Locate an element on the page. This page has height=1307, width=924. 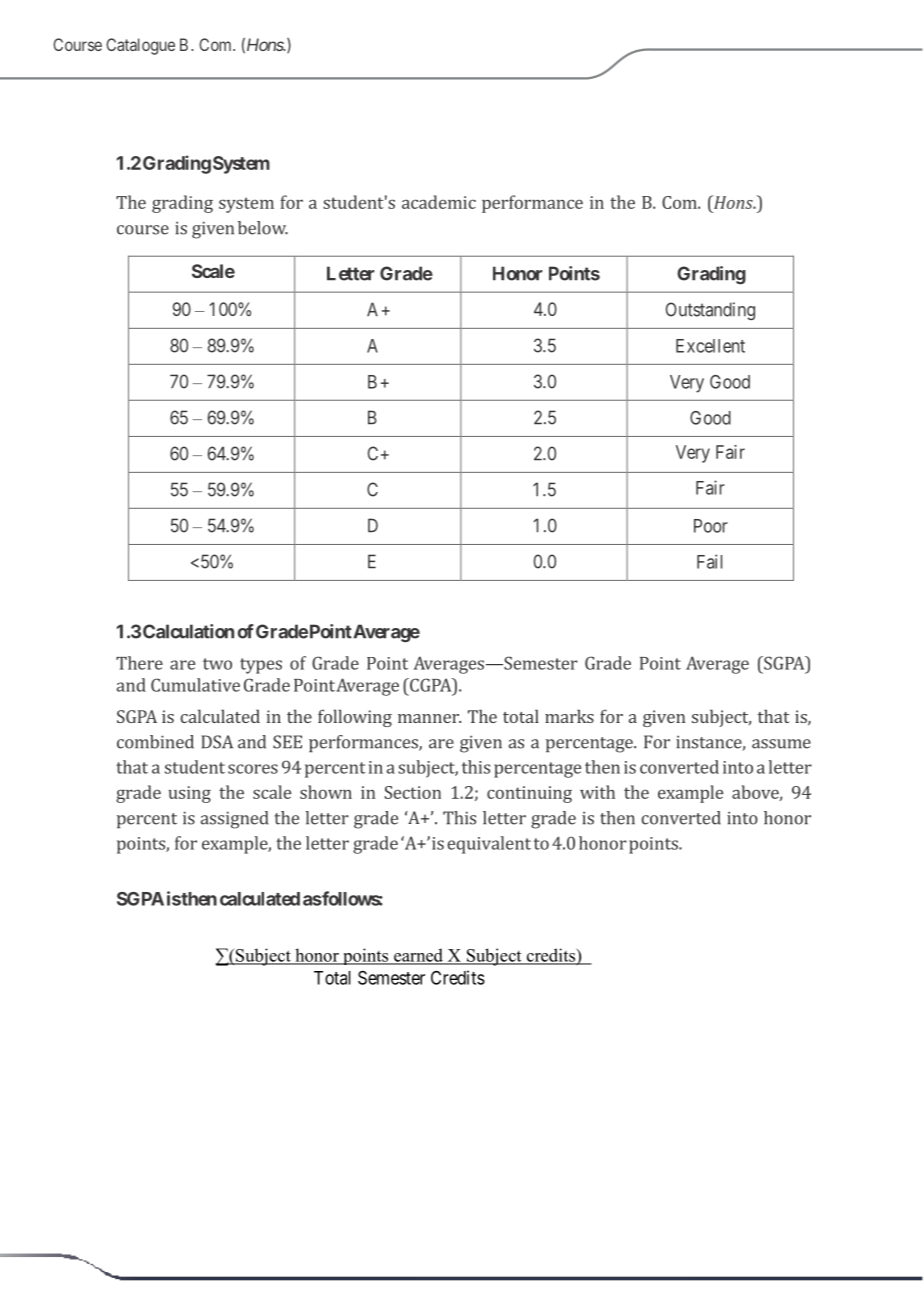
Poor is located at coordinates (711, 526).
